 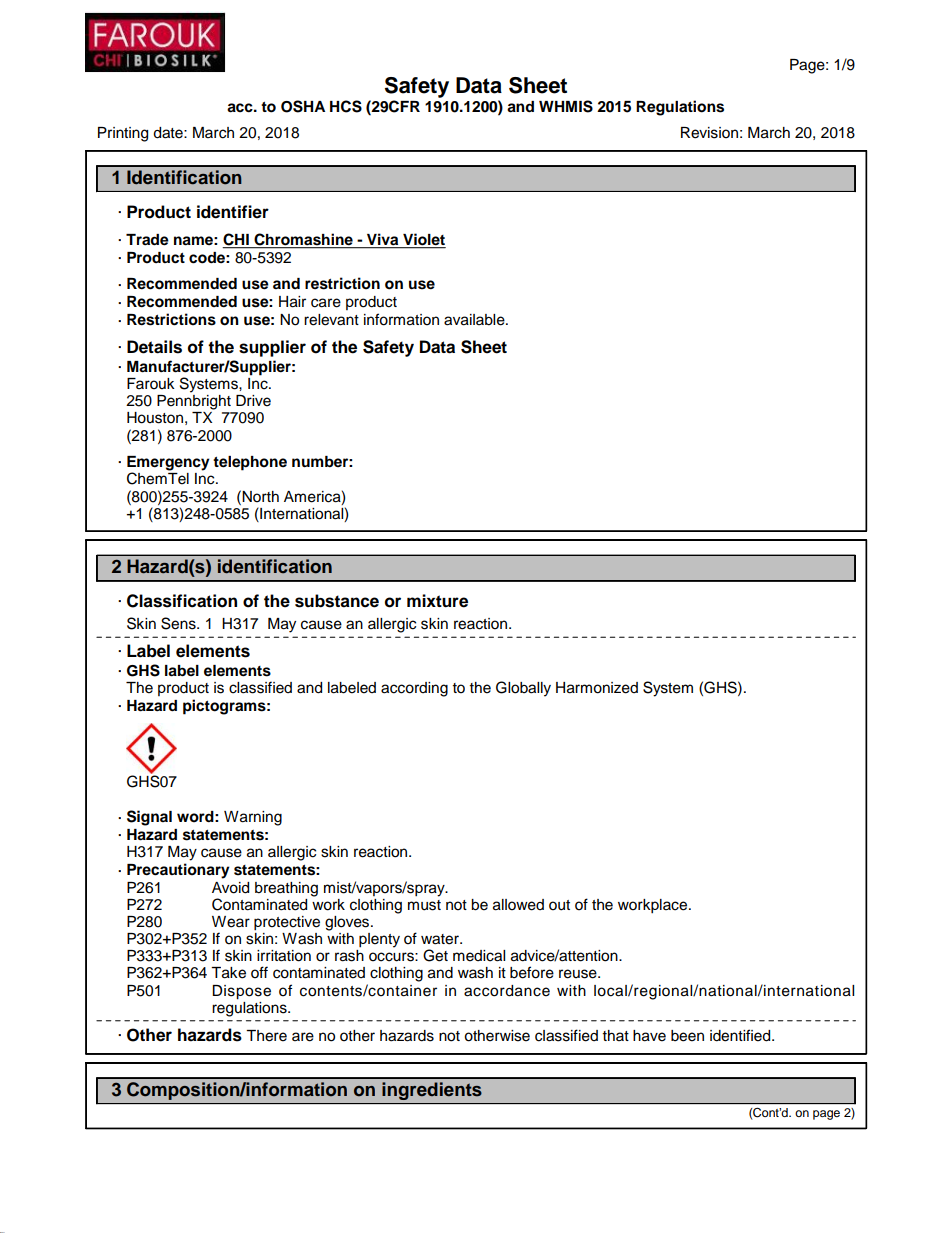 I want to click on Details, so click(x=154, y=347).
